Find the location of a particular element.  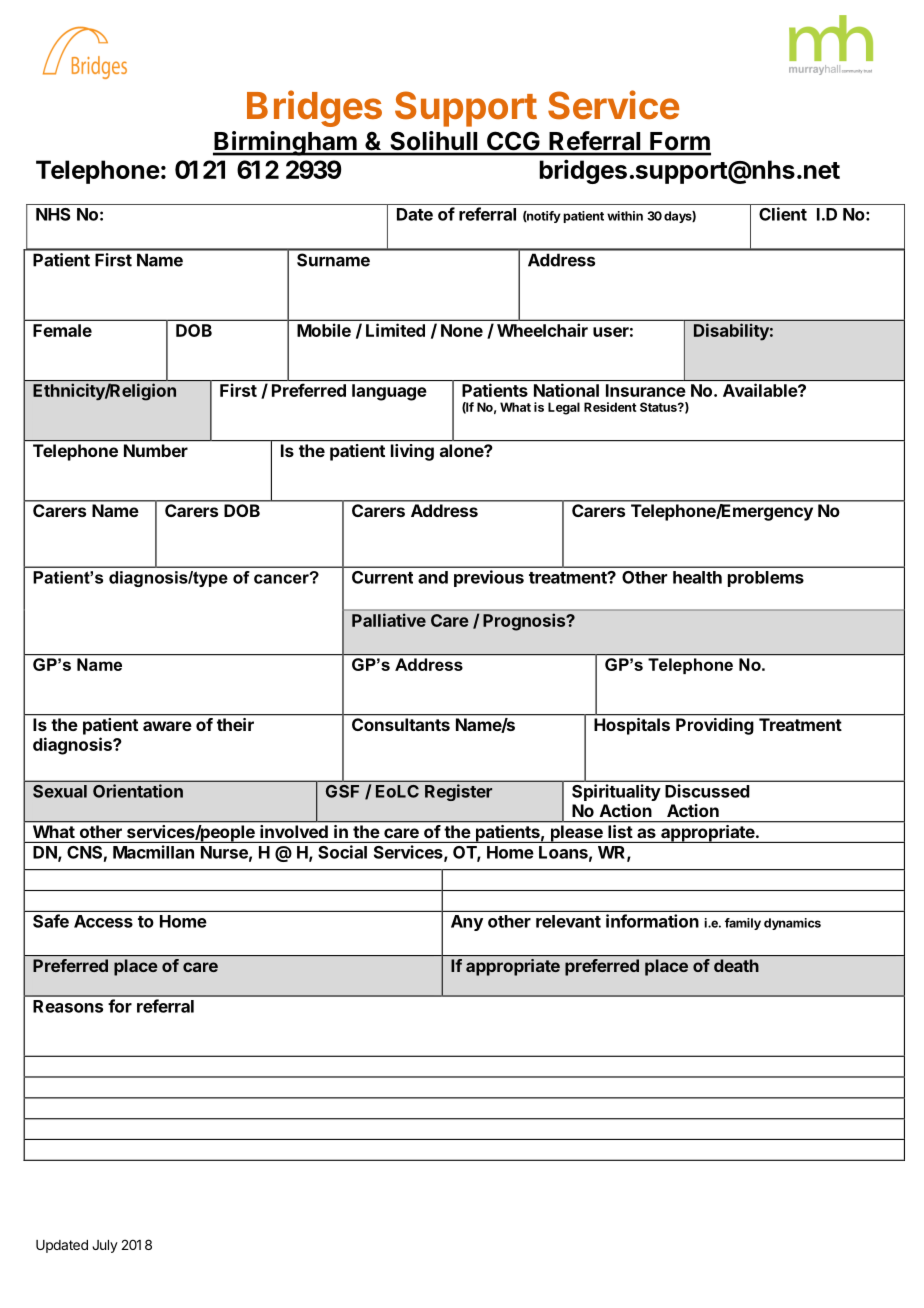

aware is located at coordinates (167, 726).
